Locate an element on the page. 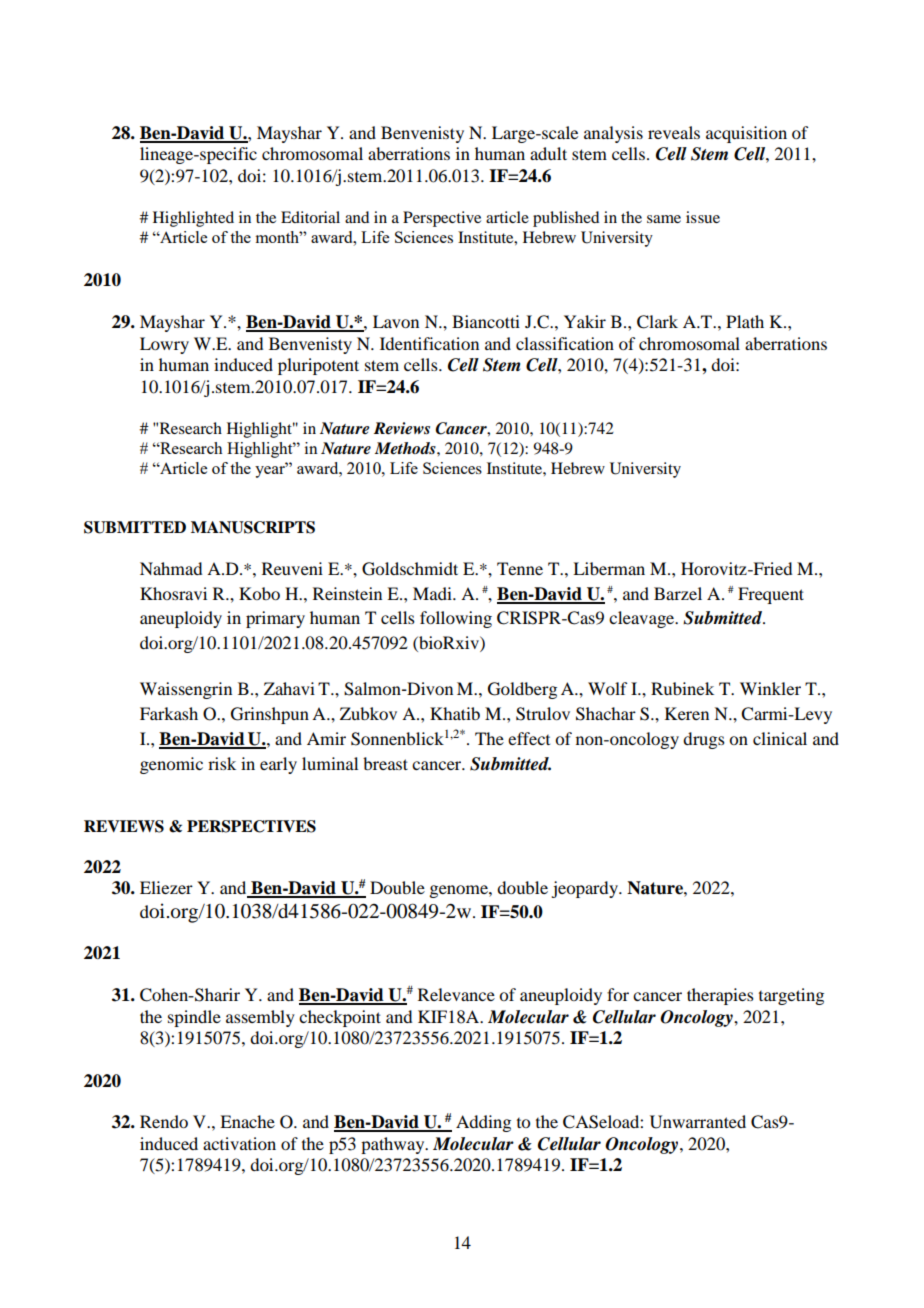 Image resolution: width=924 pixels, height=1308 pixels. Identification is located at coordinates (429, 343).
